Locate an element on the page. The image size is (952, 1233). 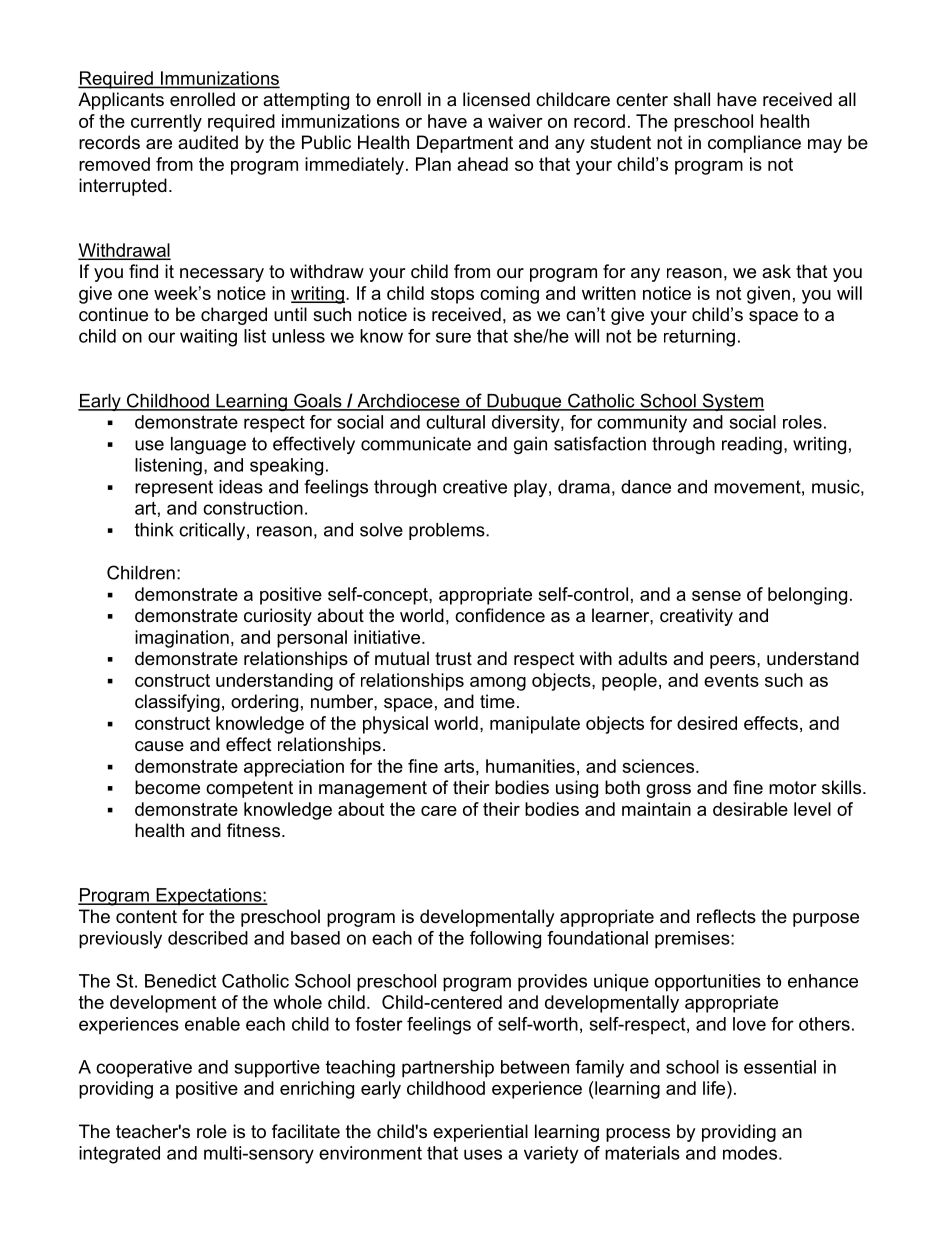
modes is located at coordinates (750, 1153).
